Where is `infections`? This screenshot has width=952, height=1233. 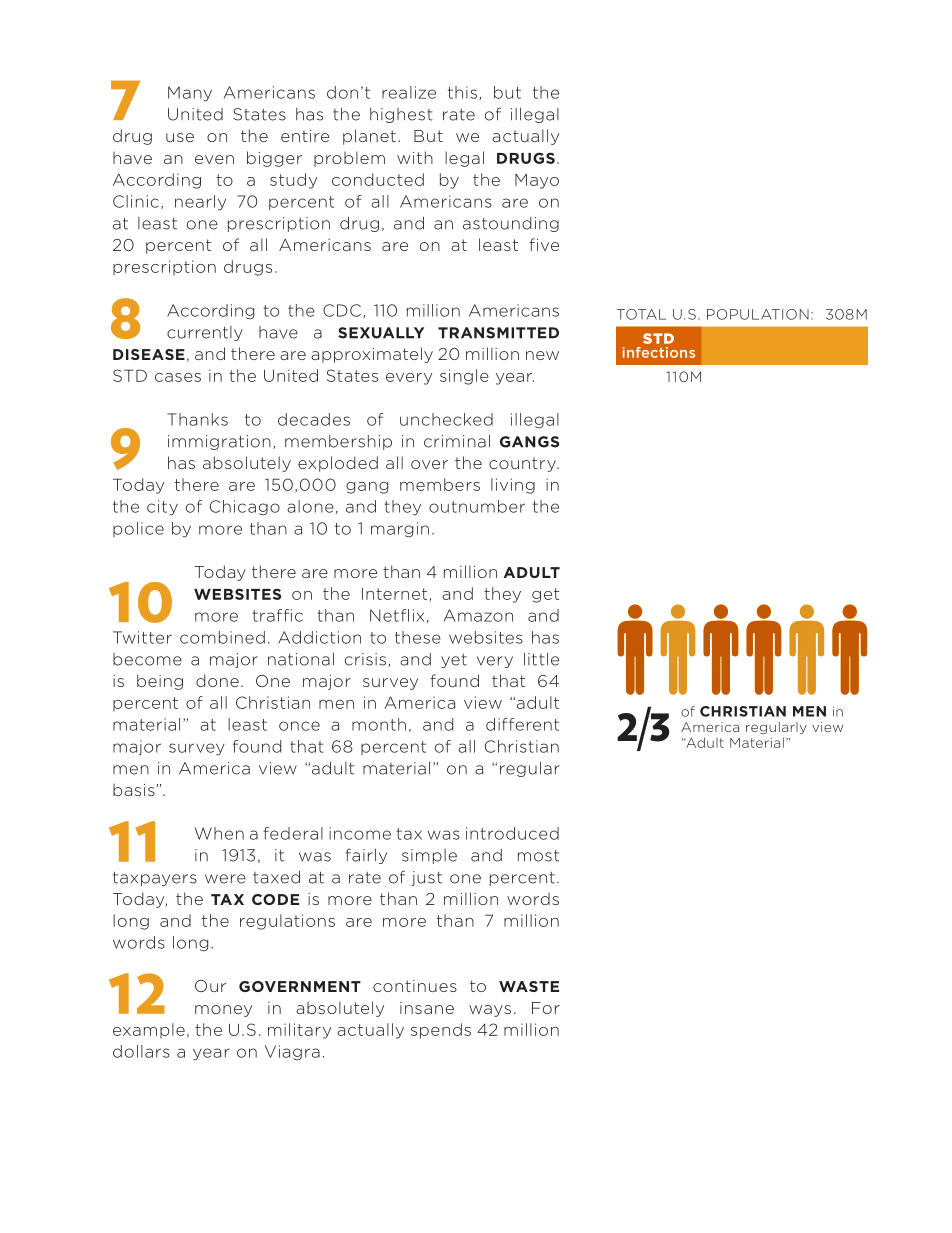
infections is located at coordinates (658, 352).
